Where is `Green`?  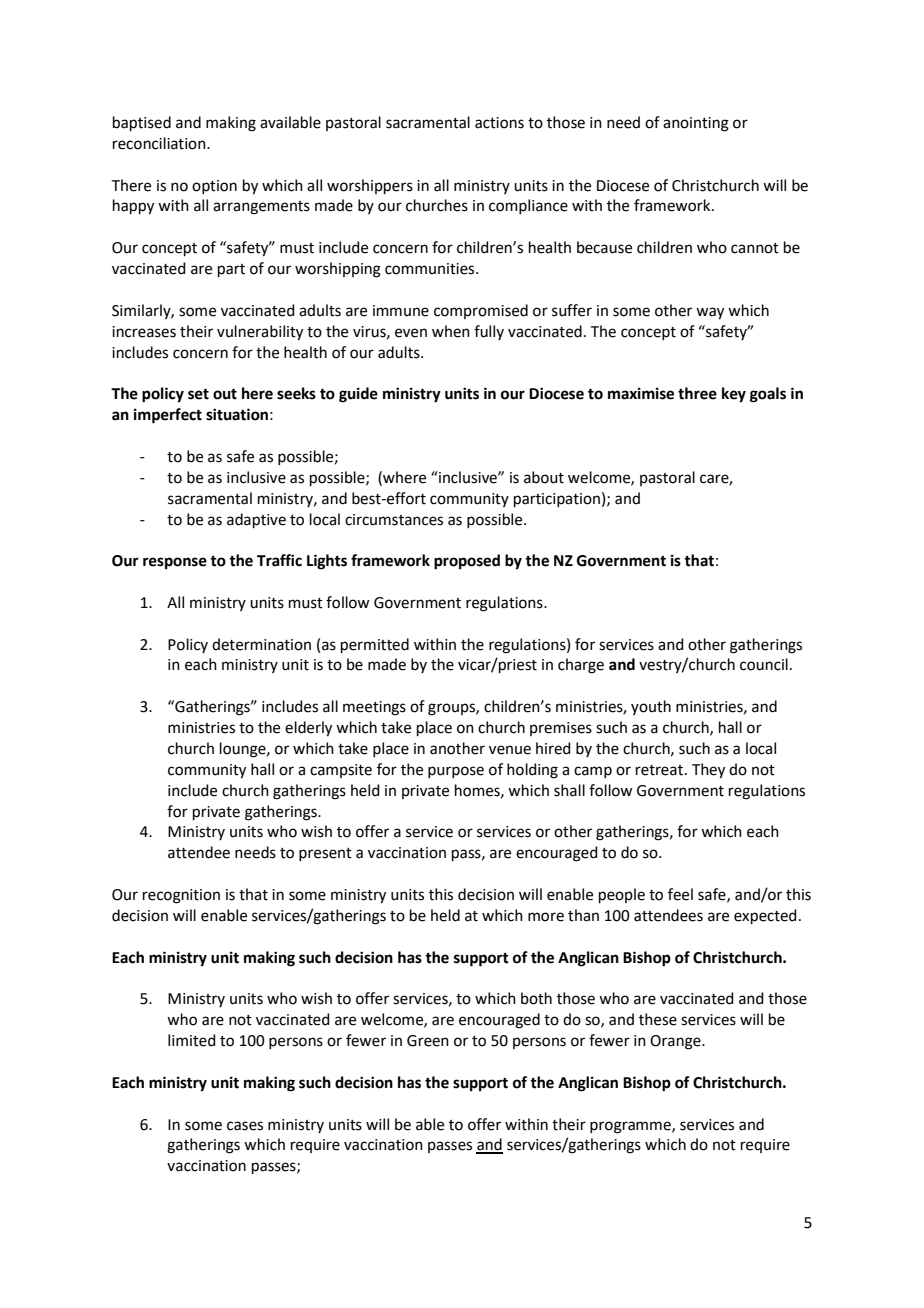
Green is located at coordinates (428, 1041).
